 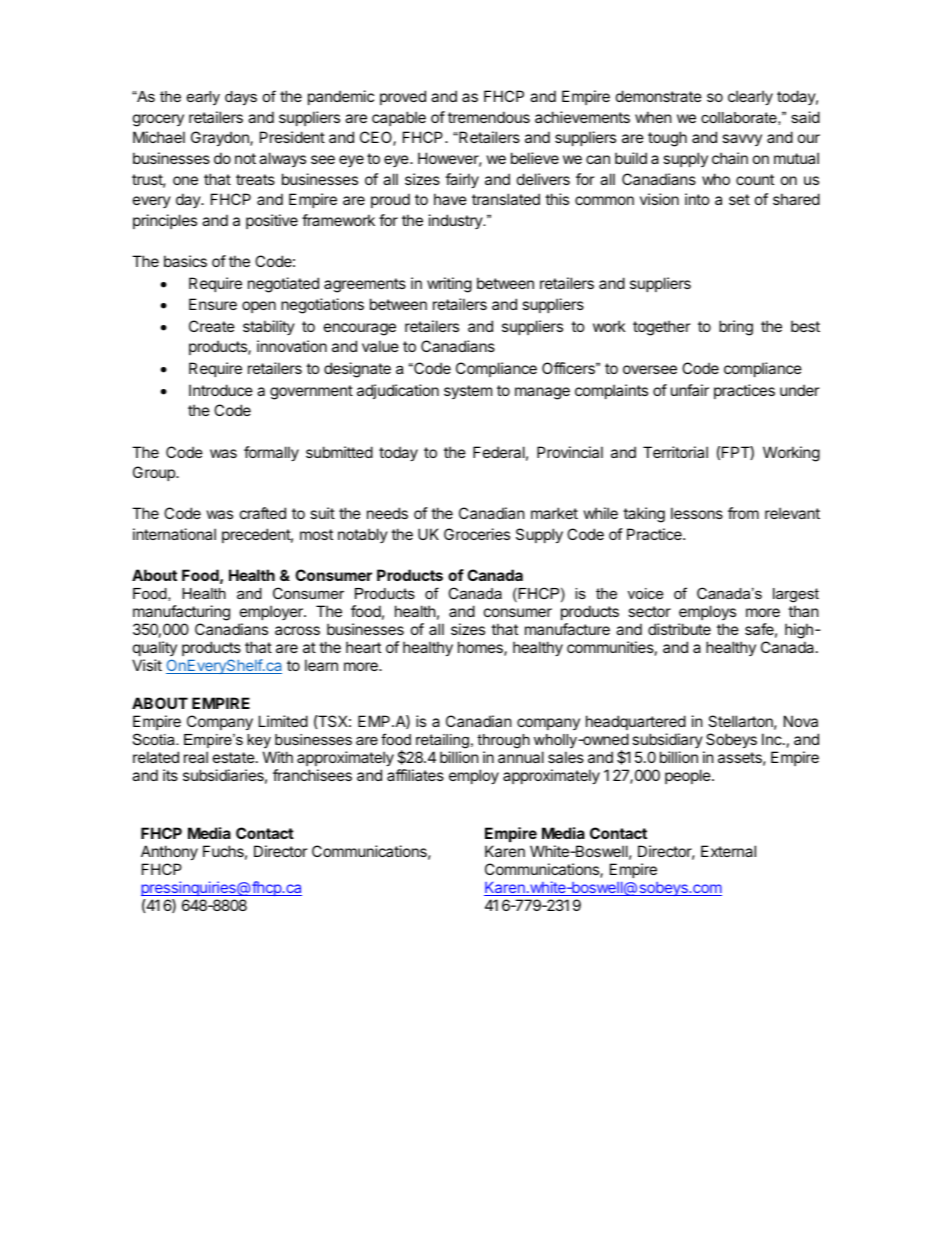 I want to click on Anthony, so click(x=169, y=852).
